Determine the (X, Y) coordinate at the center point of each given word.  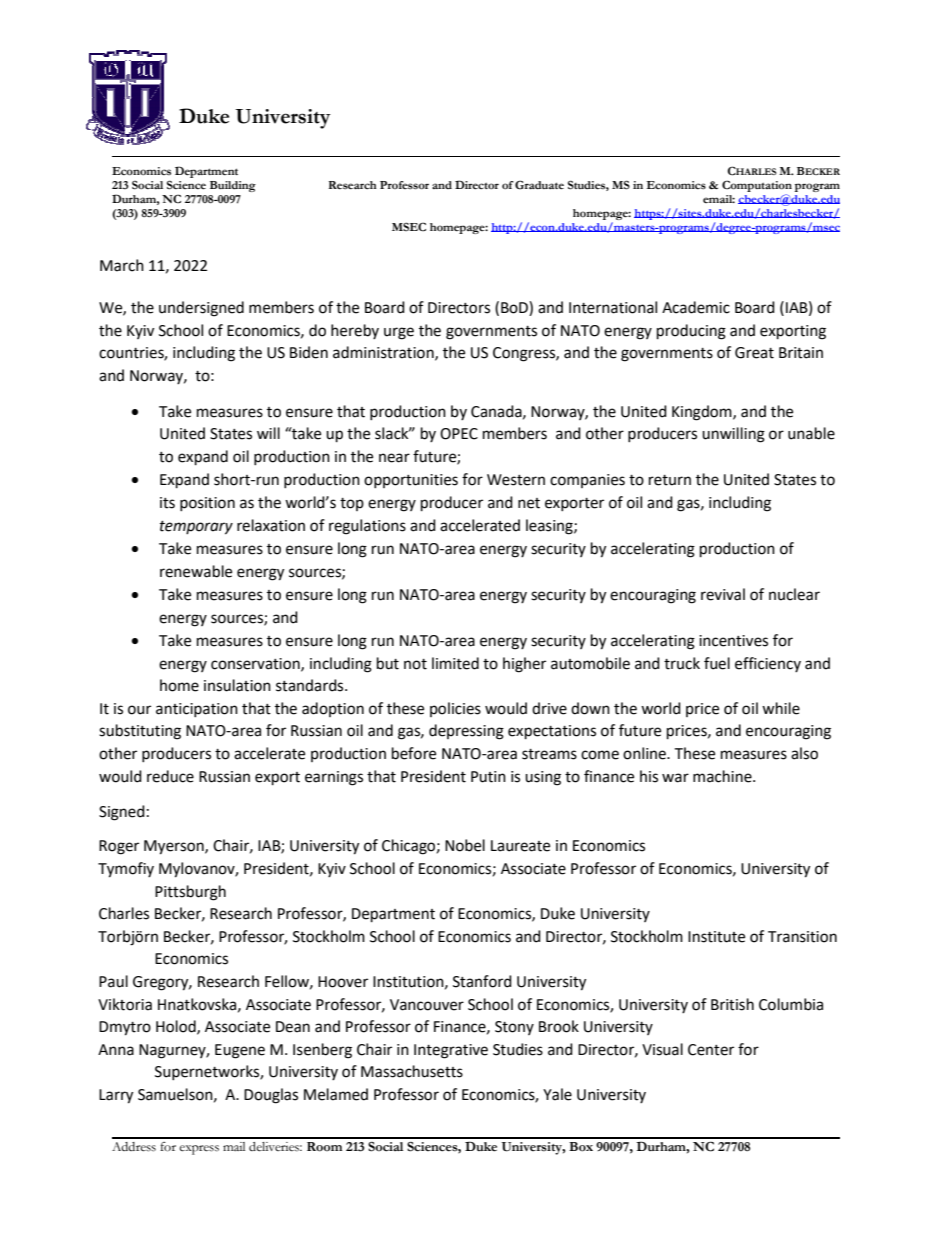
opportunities (411, 481)
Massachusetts (412, 1071)
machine (723, 776)
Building (233, 186)
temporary (196, 528)
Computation (757, 186)
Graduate (539, 185)
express (199, 1150)
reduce (170, 776)
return (670, 480)
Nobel (465, 845)
